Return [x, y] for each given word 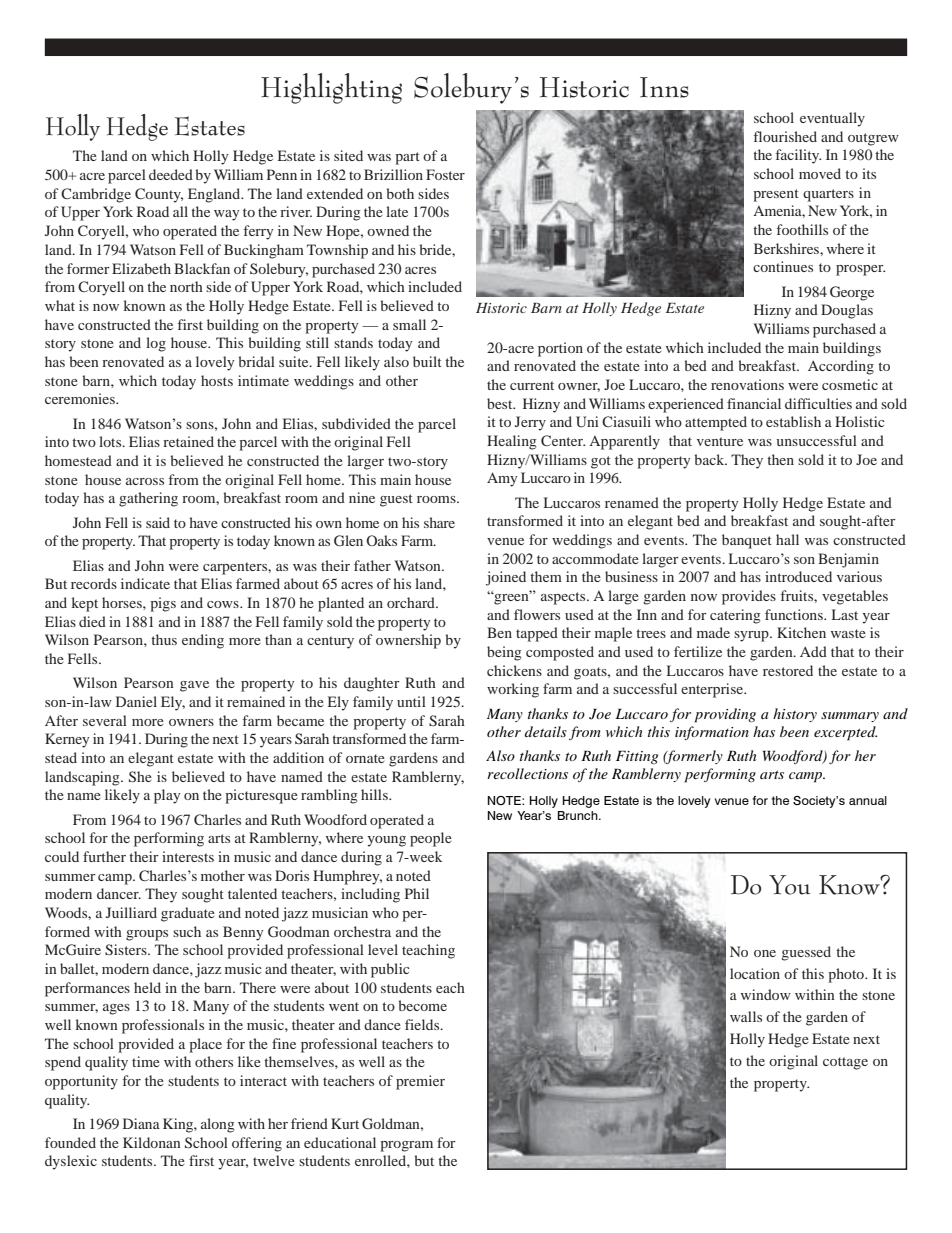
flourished [785, 136]
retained [188, 441]
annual [868, 800]
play [167, 796]
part [407, 158]
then [780, 459]
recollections [527, 773]
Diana [141, 1123]
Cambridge [96, 195]
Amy [502, 479]
